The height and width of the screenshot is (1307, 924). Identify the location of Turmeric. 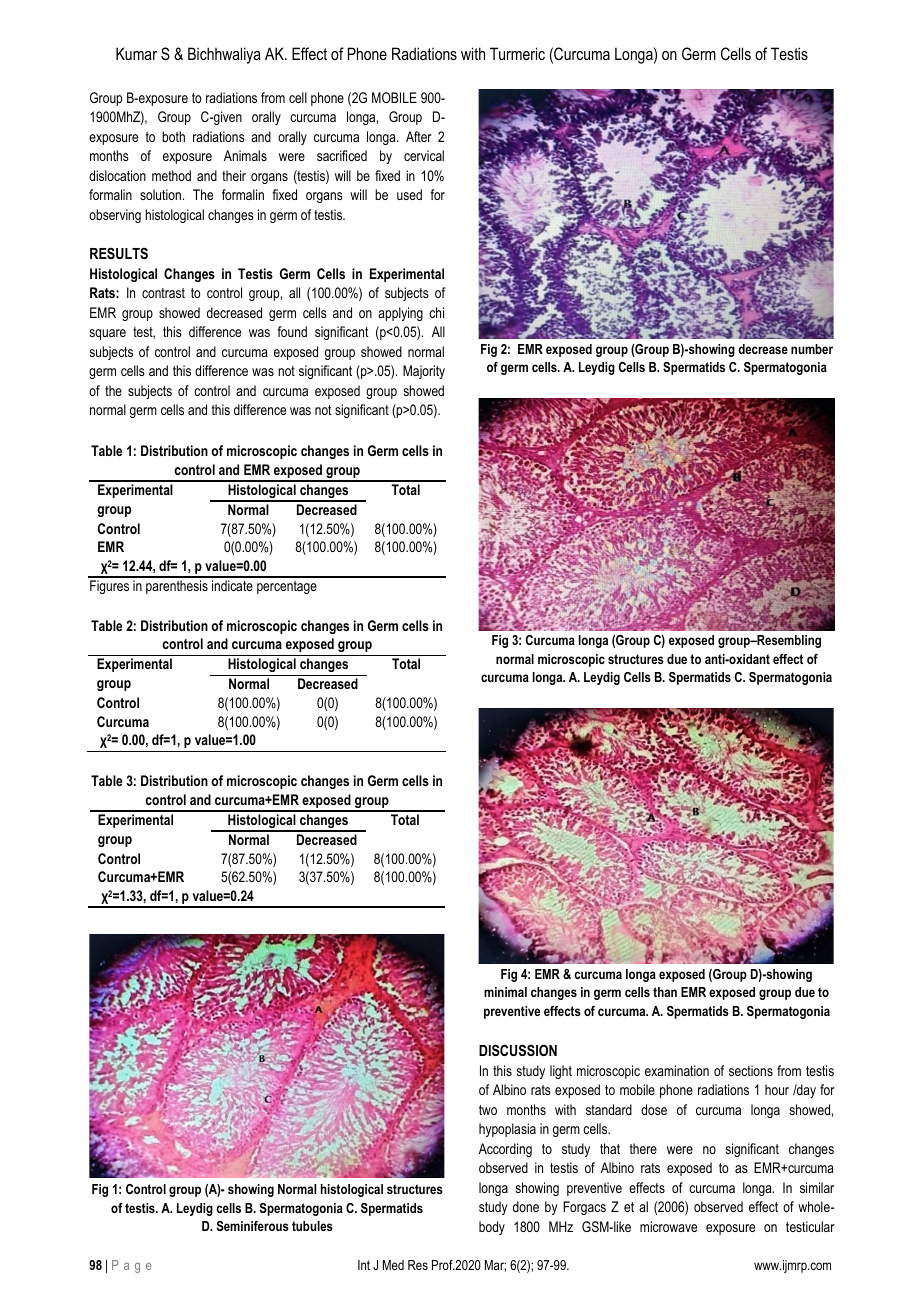
(517, 53).
